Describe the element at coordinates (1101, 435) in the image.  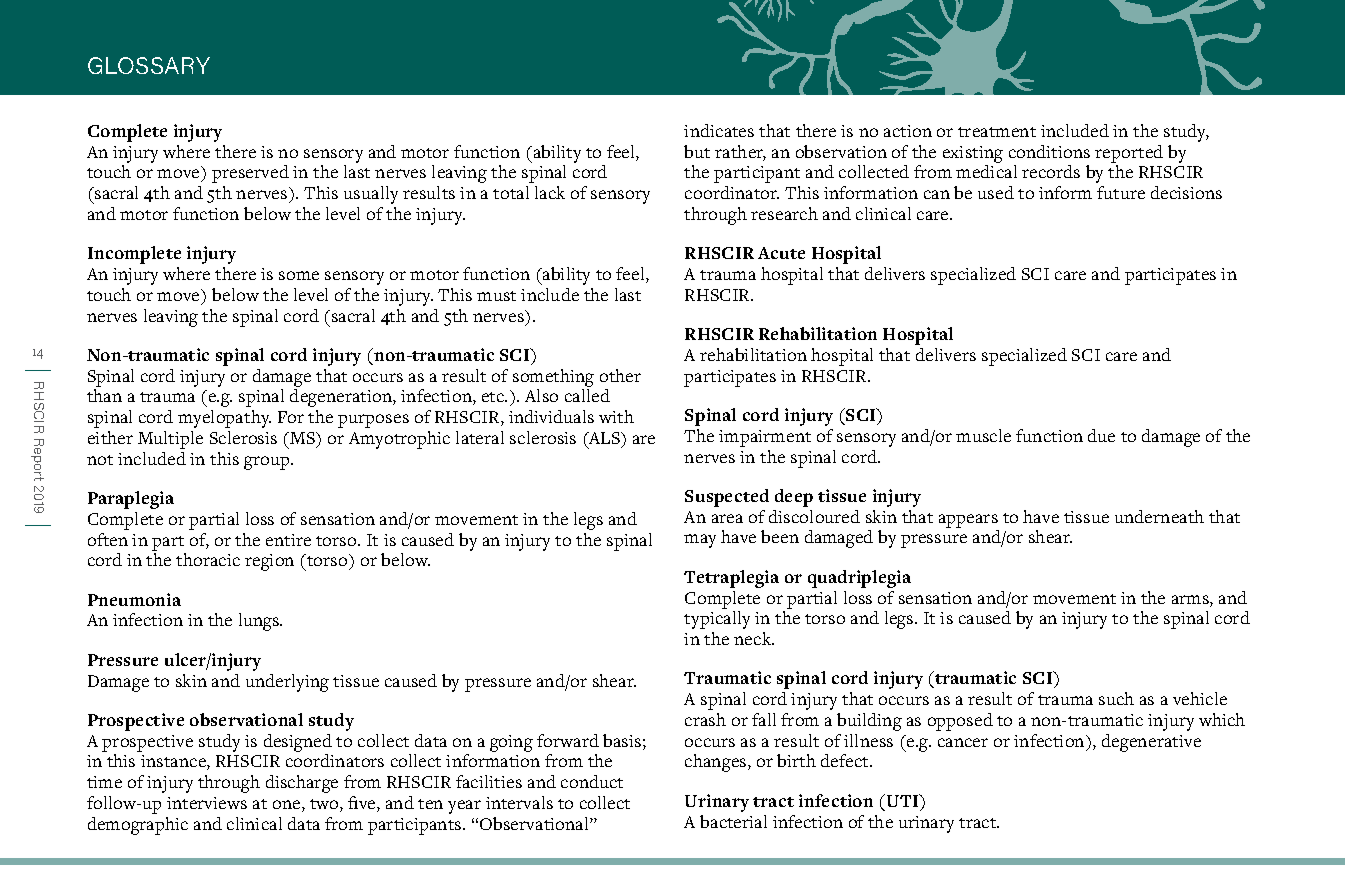
I see `due` at that location.
